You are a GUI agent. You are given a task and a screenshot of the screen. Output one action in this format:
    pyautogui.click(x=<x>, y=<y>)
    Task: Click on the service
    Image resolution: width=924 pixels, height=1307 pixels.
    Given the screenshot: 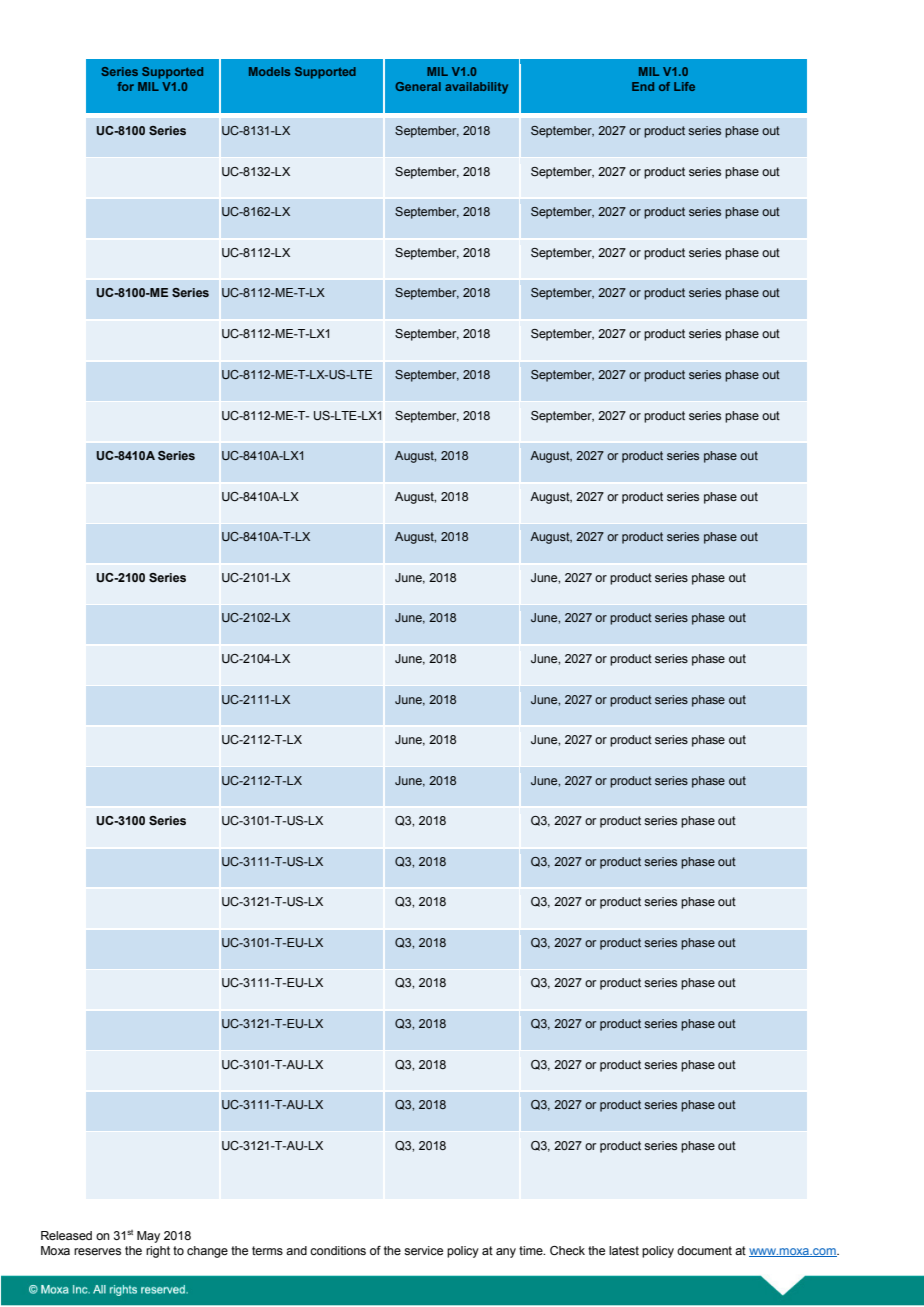 What is the action you would take?
    pyautogui.click(x=423, y=1250)
